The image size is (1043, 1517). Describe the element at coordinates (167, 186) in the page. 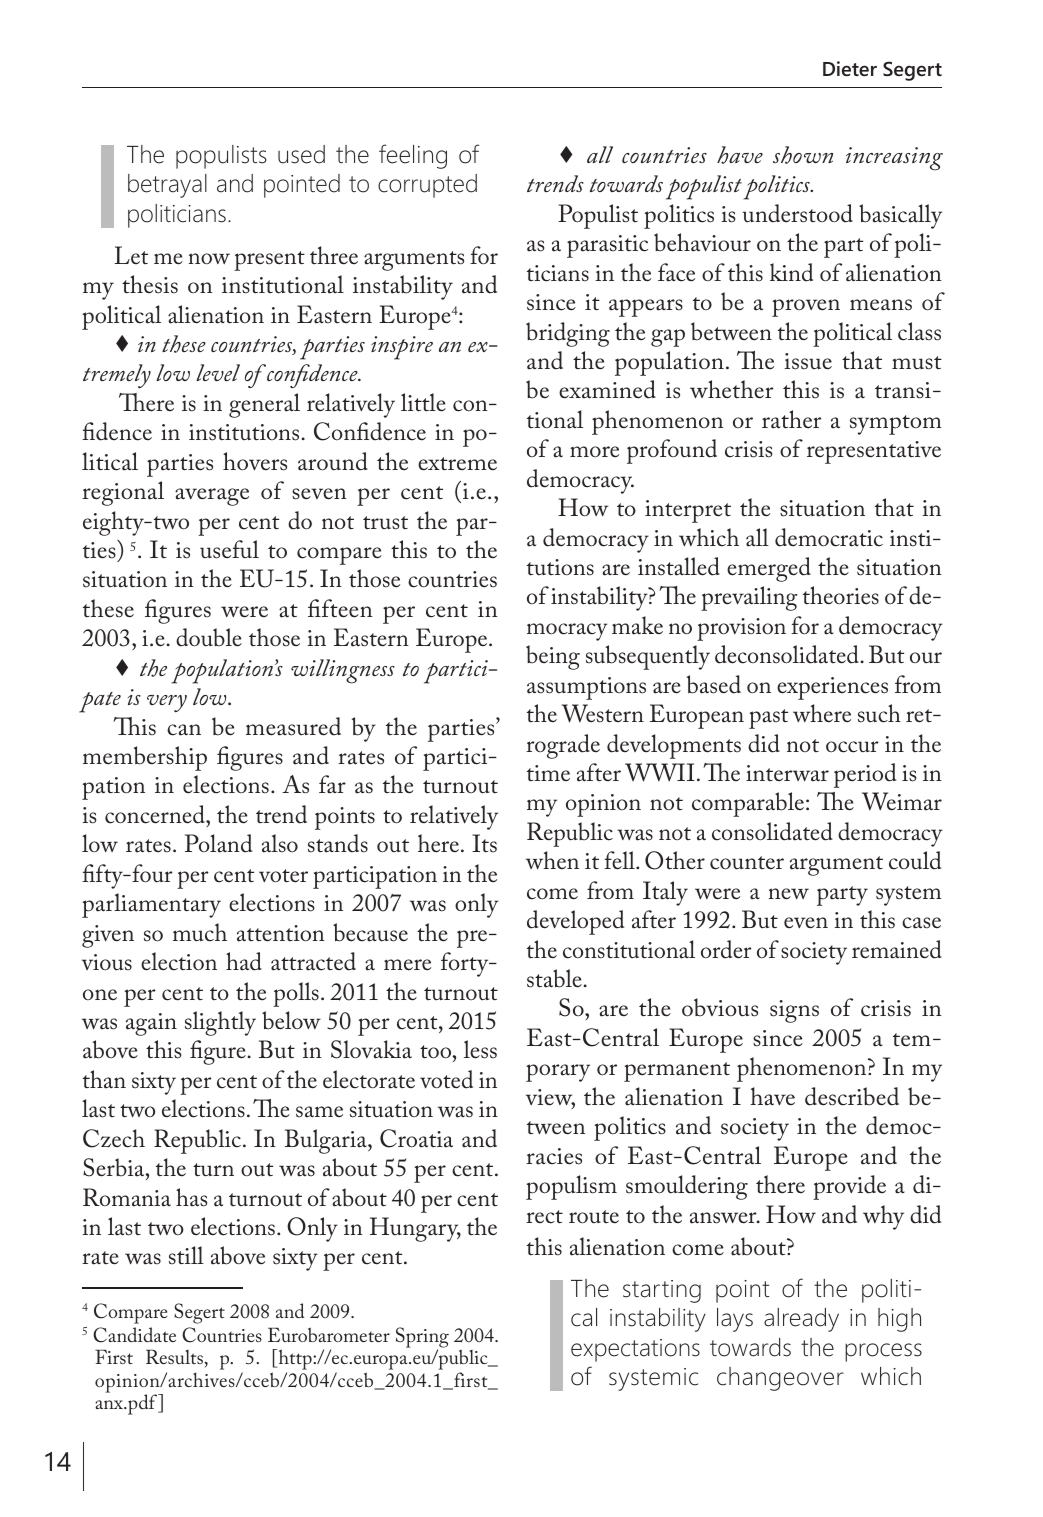

I see `betrayal` at that location.
